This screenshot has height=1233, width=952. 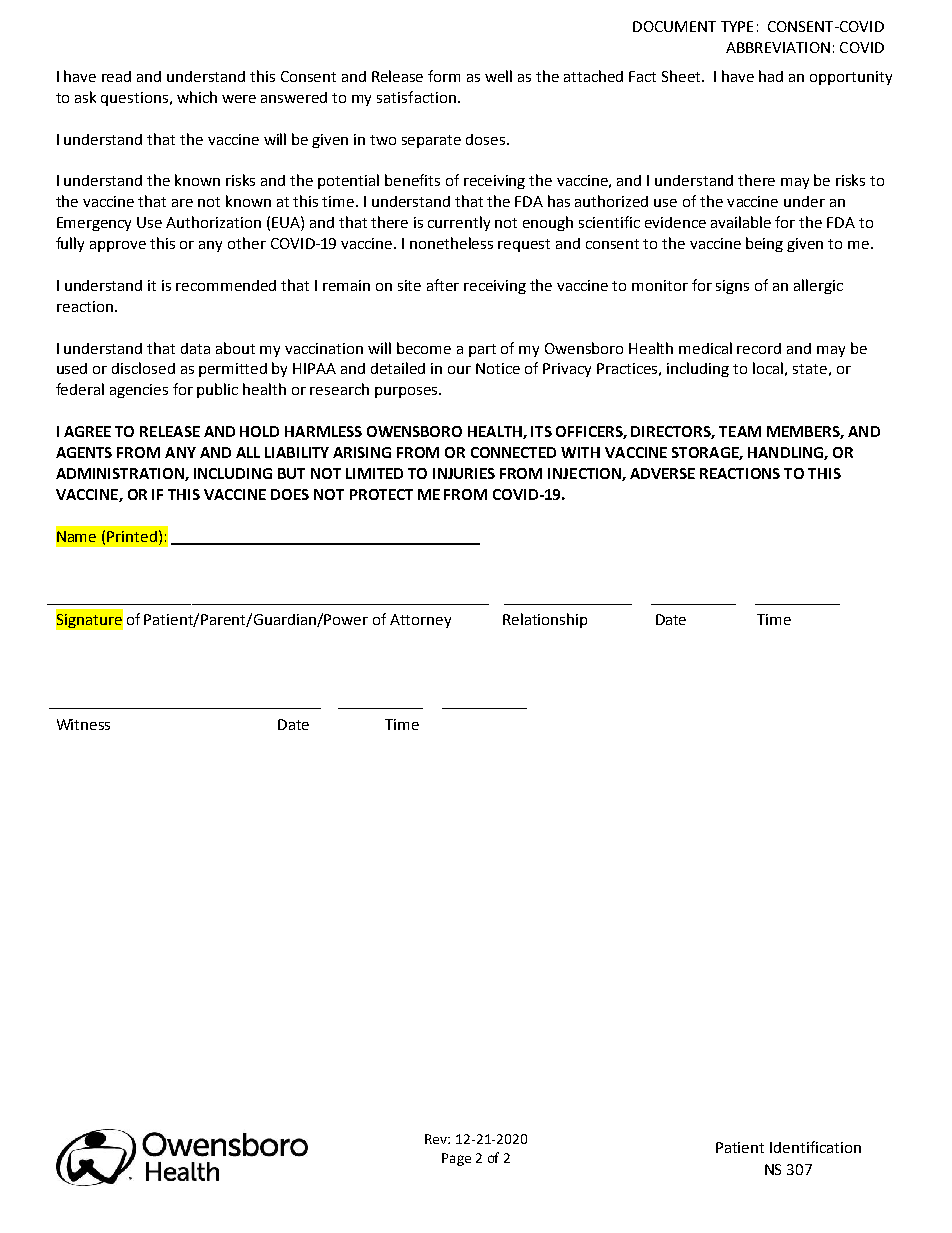 What do you see at coordinates (545, 620) in the screenshot?
I see `Relationship` at bounding box center [545, 620].
